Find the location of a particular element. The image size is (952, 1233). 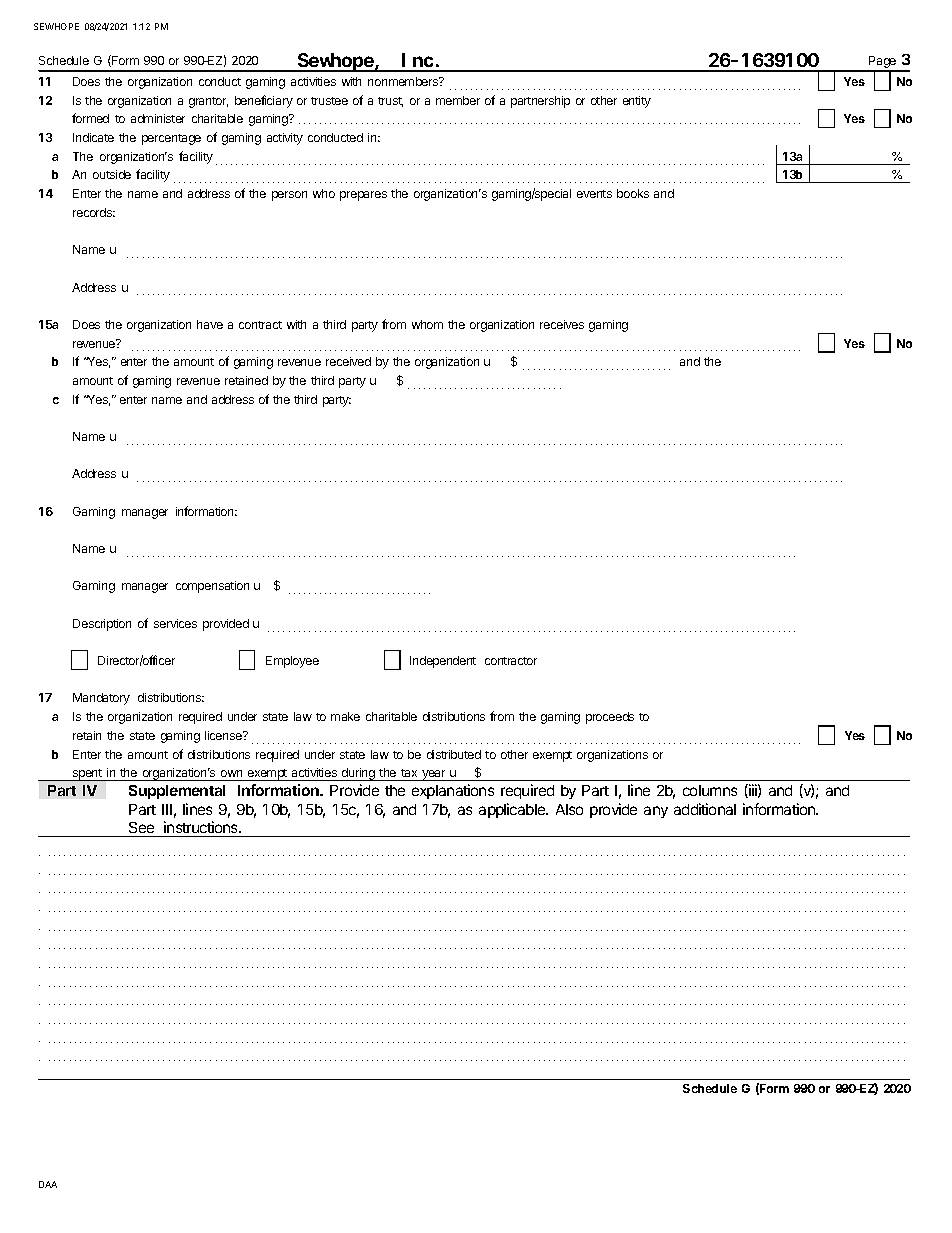

DAA is located at coordinates (48, 1184).
